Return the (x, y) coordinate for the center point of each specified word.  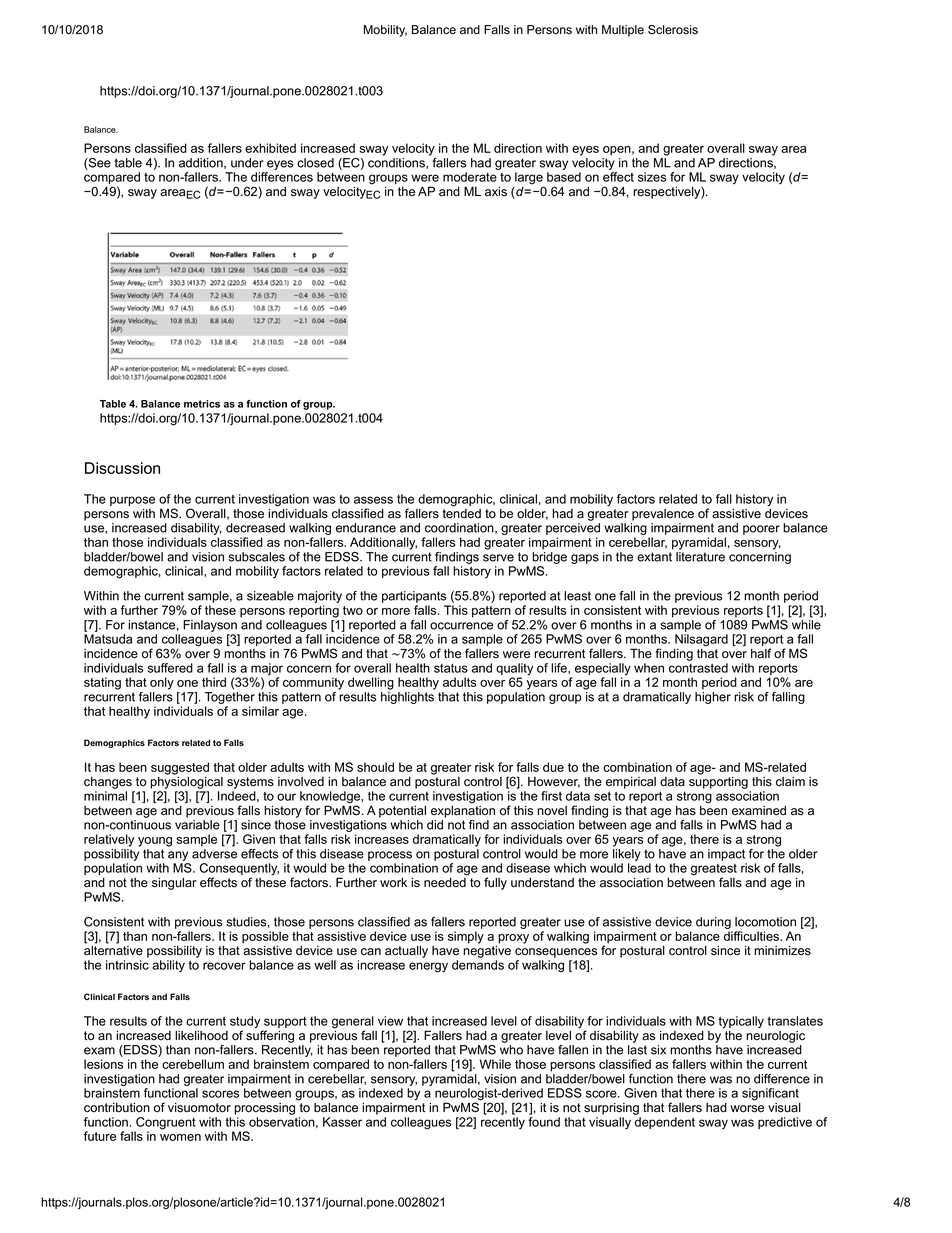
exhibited (270, 148)
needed (446, 881)
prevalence (663, 515)
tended (462, 512)
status (451, 668)
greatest (714, 871)
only (162, 683)
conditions (397, 163)
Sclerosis (673, 30)
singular (174, 884)
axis (496, 192)
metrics (202, 404)
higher (713, 698)
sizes (652, 177)
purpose (132, 501)
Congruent (165, 1124)
